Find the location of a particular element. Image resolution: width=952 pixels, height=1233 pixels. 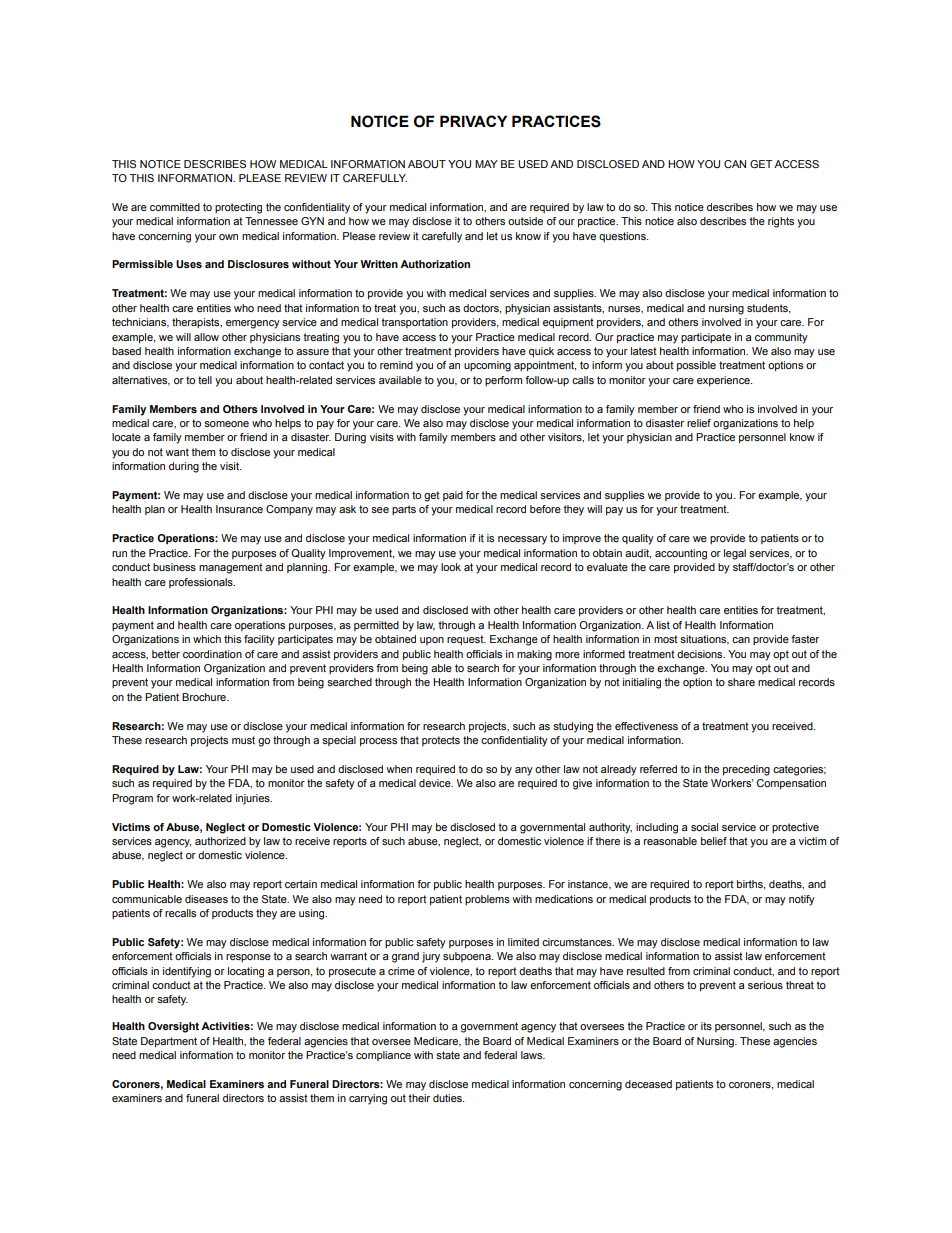

allow is located at coordinates (206, 337).
